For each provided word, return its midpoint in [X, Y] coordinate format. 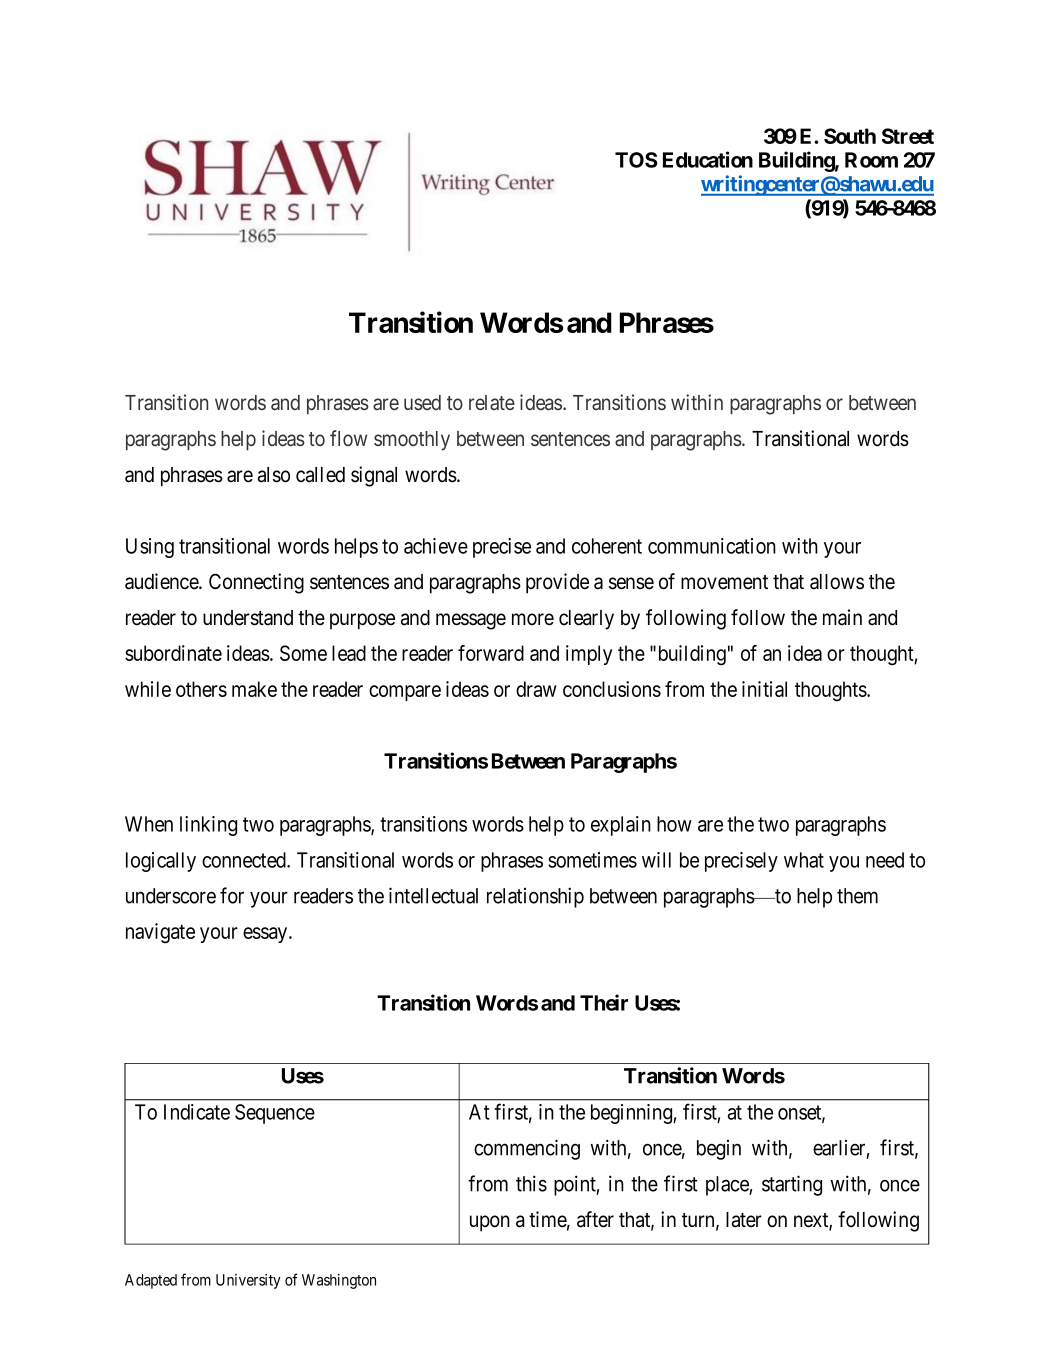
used [422, 402]
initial [764, 689]
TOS [636, 160]
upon [490, 1223]
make [254, 689]
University [248, 1281]
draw [536, 689]
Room [871, 160]
